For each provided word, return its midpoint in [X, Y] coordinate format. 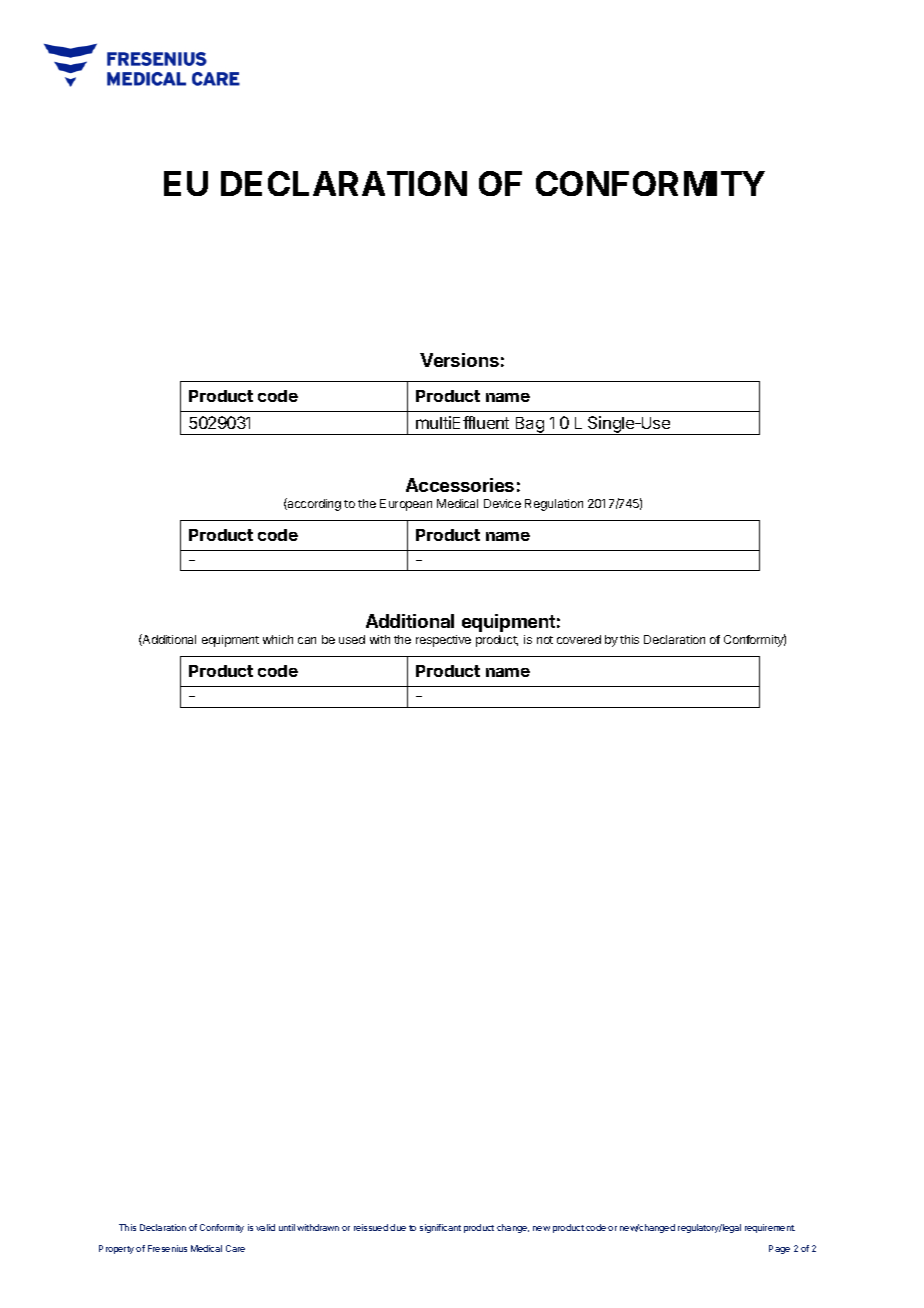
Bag [529, 426]
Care [235, 1248]
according [313, 504]
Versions [459, 360]
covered [579, 639]
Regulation [554, 505]
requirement [770, 1228]
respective [443, 641]
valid [265, 1227]
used [352, 639]
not [545, 640]
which [278, 639]
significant [440, 1228]
